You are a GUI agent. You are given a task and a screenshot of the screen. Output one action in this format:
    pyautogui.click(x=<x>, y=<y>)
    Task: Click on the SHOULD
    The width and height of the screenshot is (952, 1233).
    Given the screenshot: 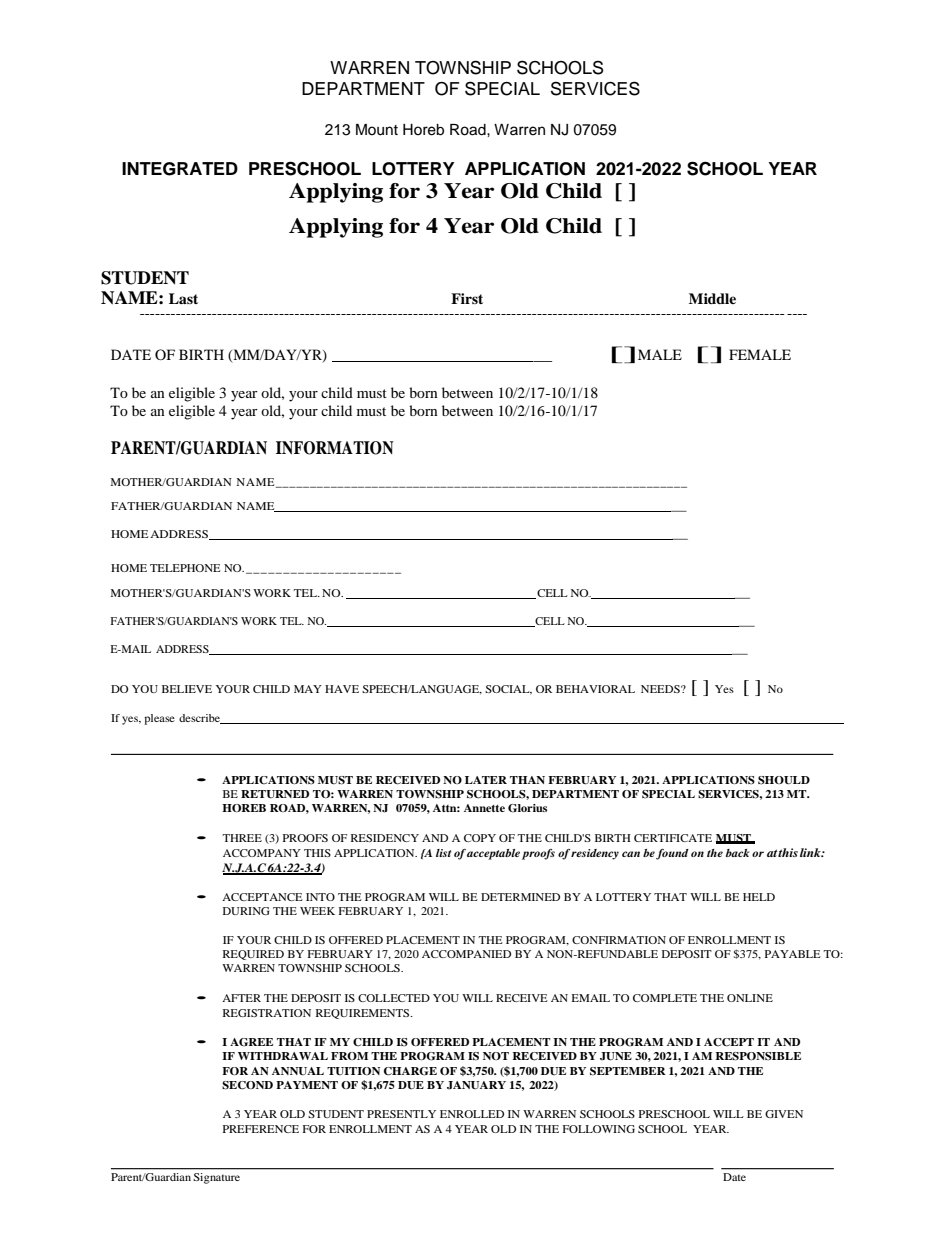 What is the action you would take?
    pyautogui.click(x=784, y=780)
